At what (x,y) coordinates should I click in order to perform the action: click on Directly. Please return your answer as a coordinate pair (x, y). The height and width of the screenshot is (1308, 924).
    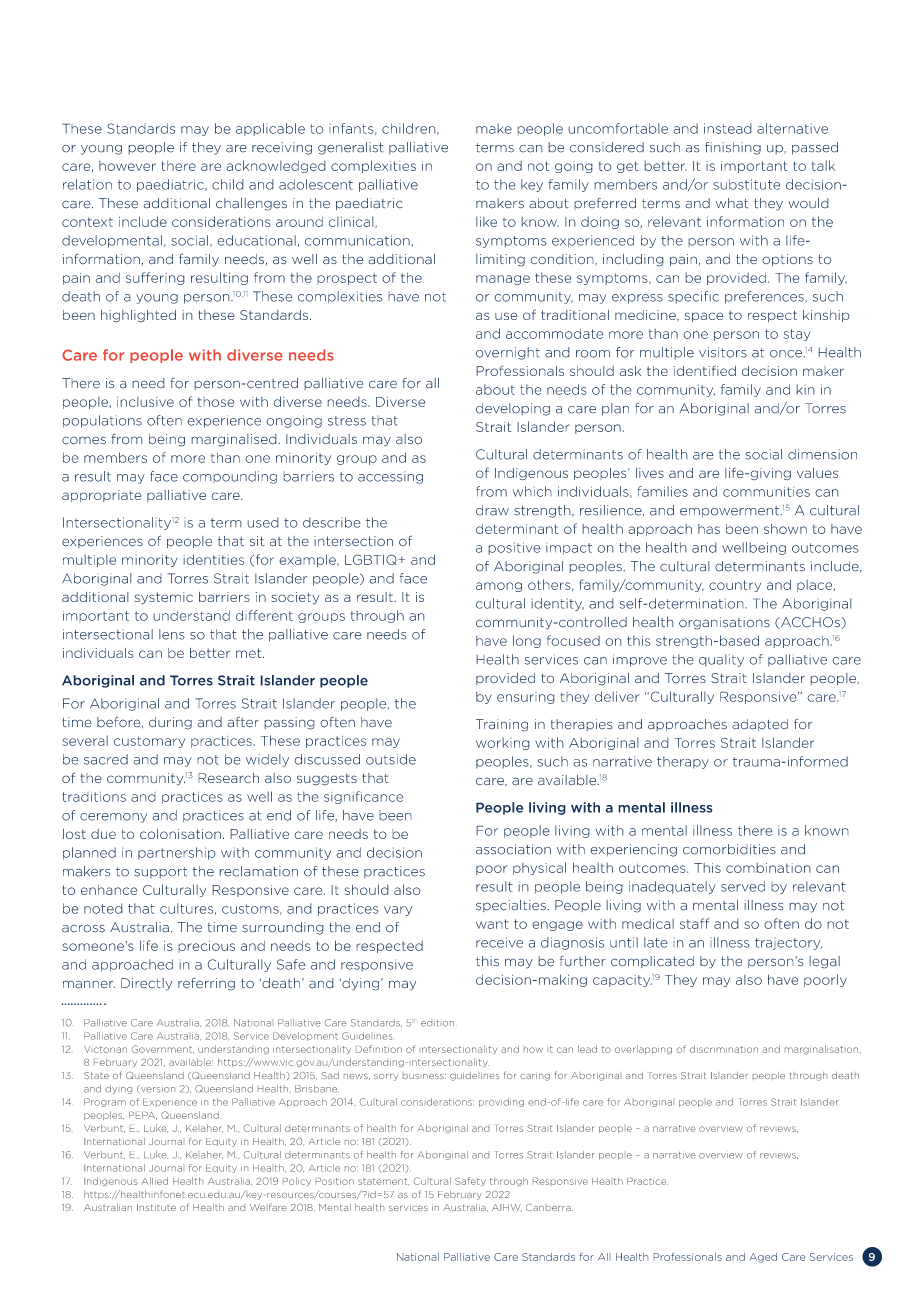
    Looking at the image, I should click on (146, 984).
